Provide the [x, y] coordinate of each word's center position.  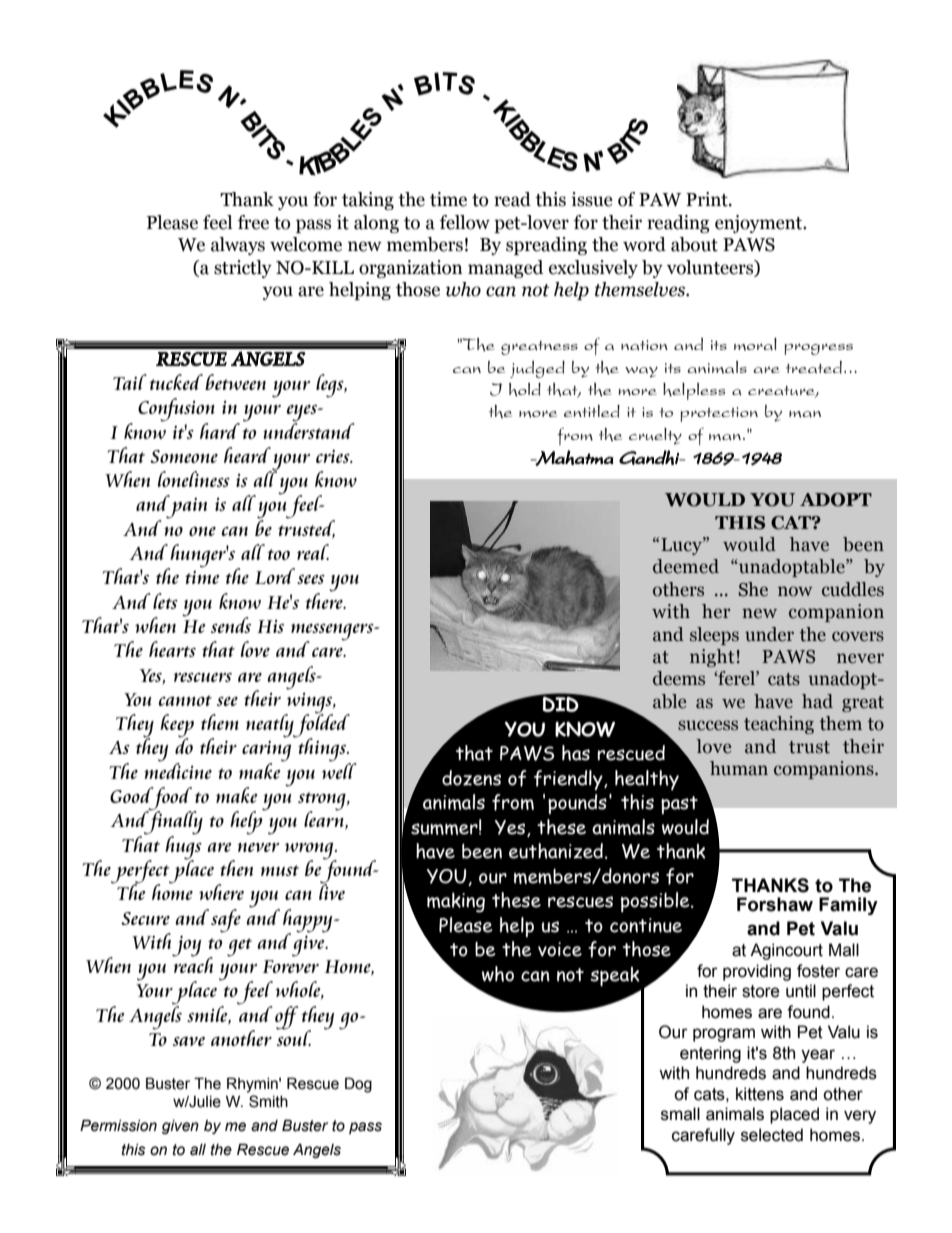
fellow [465, 222]
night [712, 658]
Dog [358, 1085]
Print [708, 199]
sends [231, 625]
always [238, 246]
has [576, 753]
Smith [268, 1101]
